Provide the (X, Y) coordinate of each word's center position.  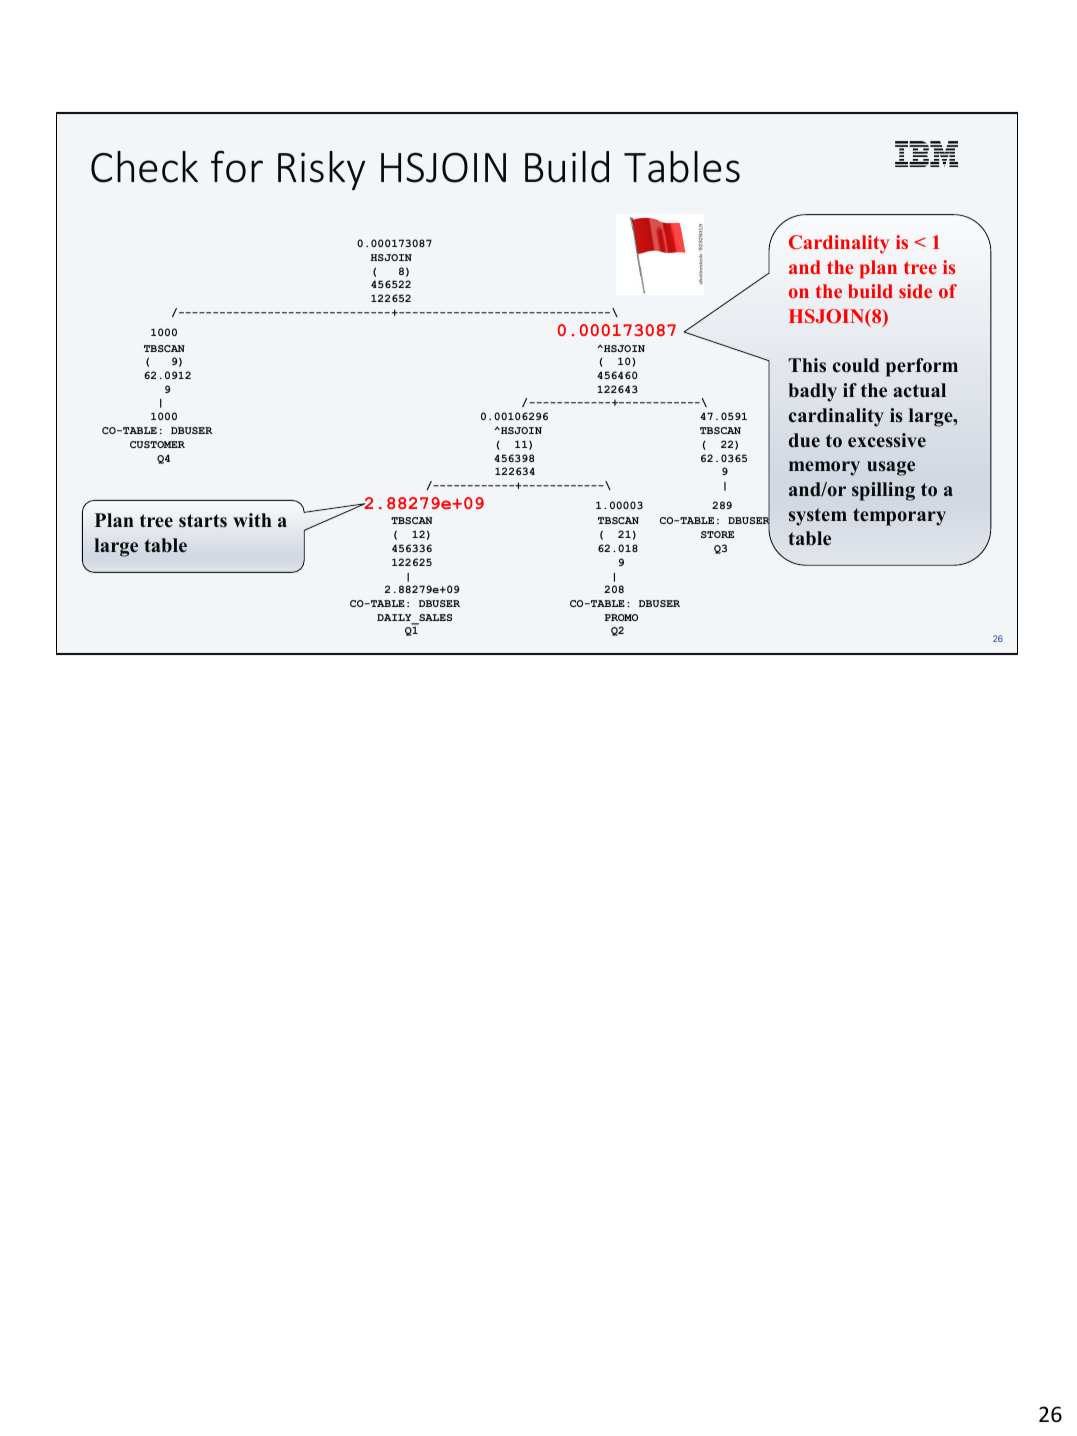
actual (919, 390)
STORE (717, 534)
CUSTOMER (157, 444)
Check (144, 167)
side (915, 291)
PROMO (621, 617)
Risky (321, 170)
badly (812, 392)
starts (203, 521)
